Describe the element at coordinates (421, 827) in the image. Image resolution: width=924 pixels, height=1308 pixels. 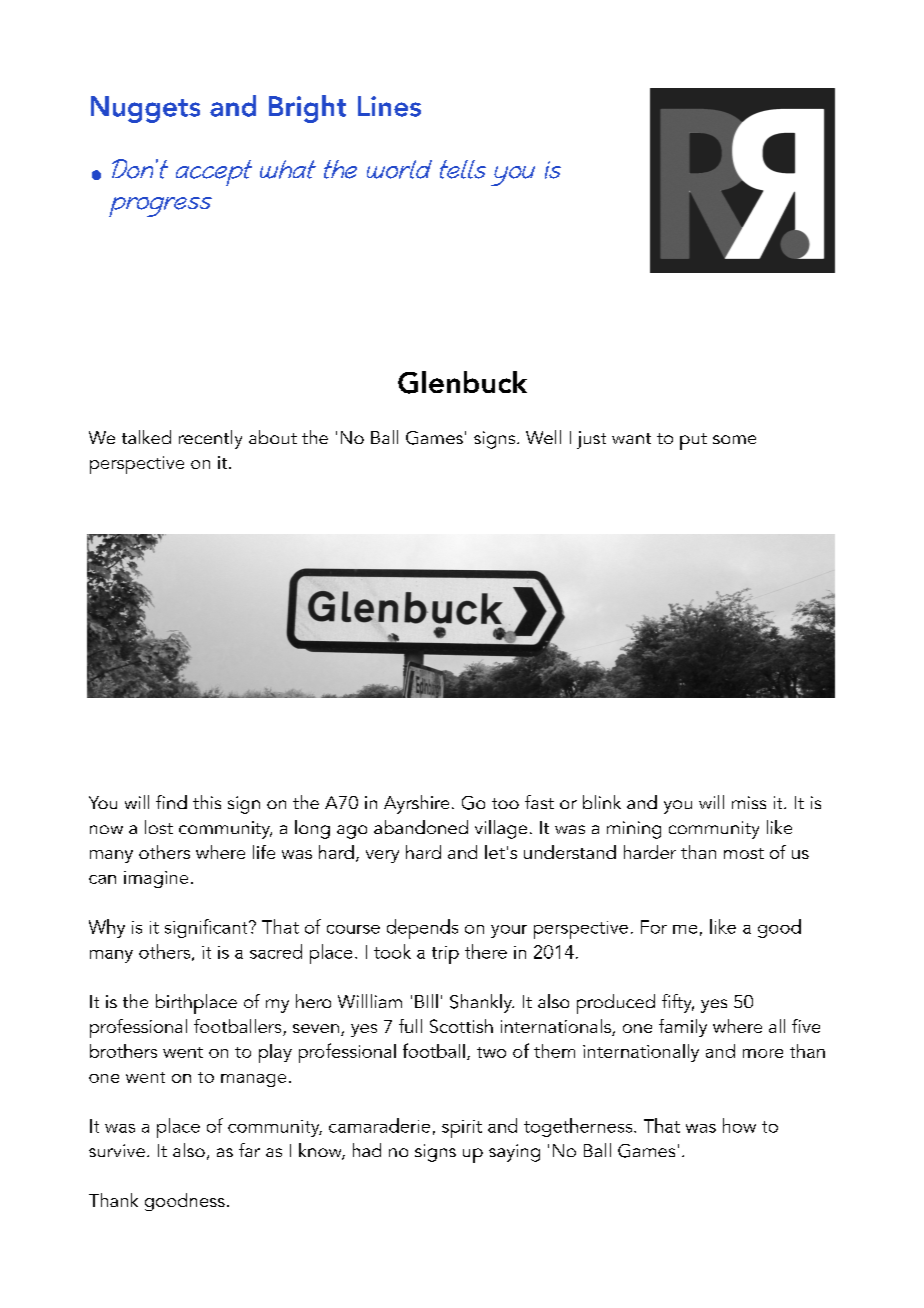
I see `abandoned` at that location.
